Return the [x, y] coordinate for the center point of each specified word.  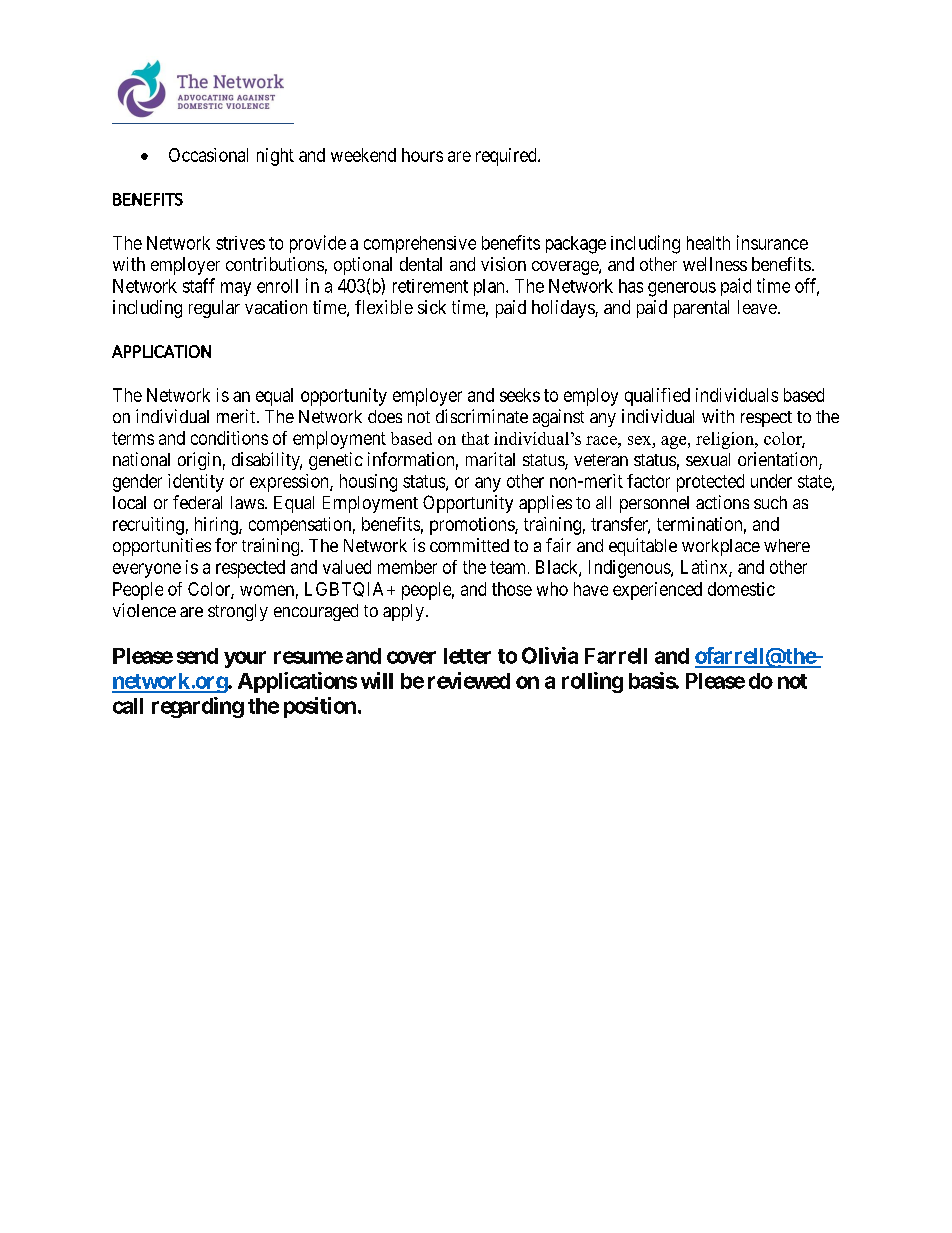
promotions [473, 526]
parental [701, 309]
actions [722, 502]
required [507, 157]
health [708, 243]
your [245, 659]
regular [214, 309]
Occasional [208, 155]
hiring [217, 526]
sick [432, 307]
